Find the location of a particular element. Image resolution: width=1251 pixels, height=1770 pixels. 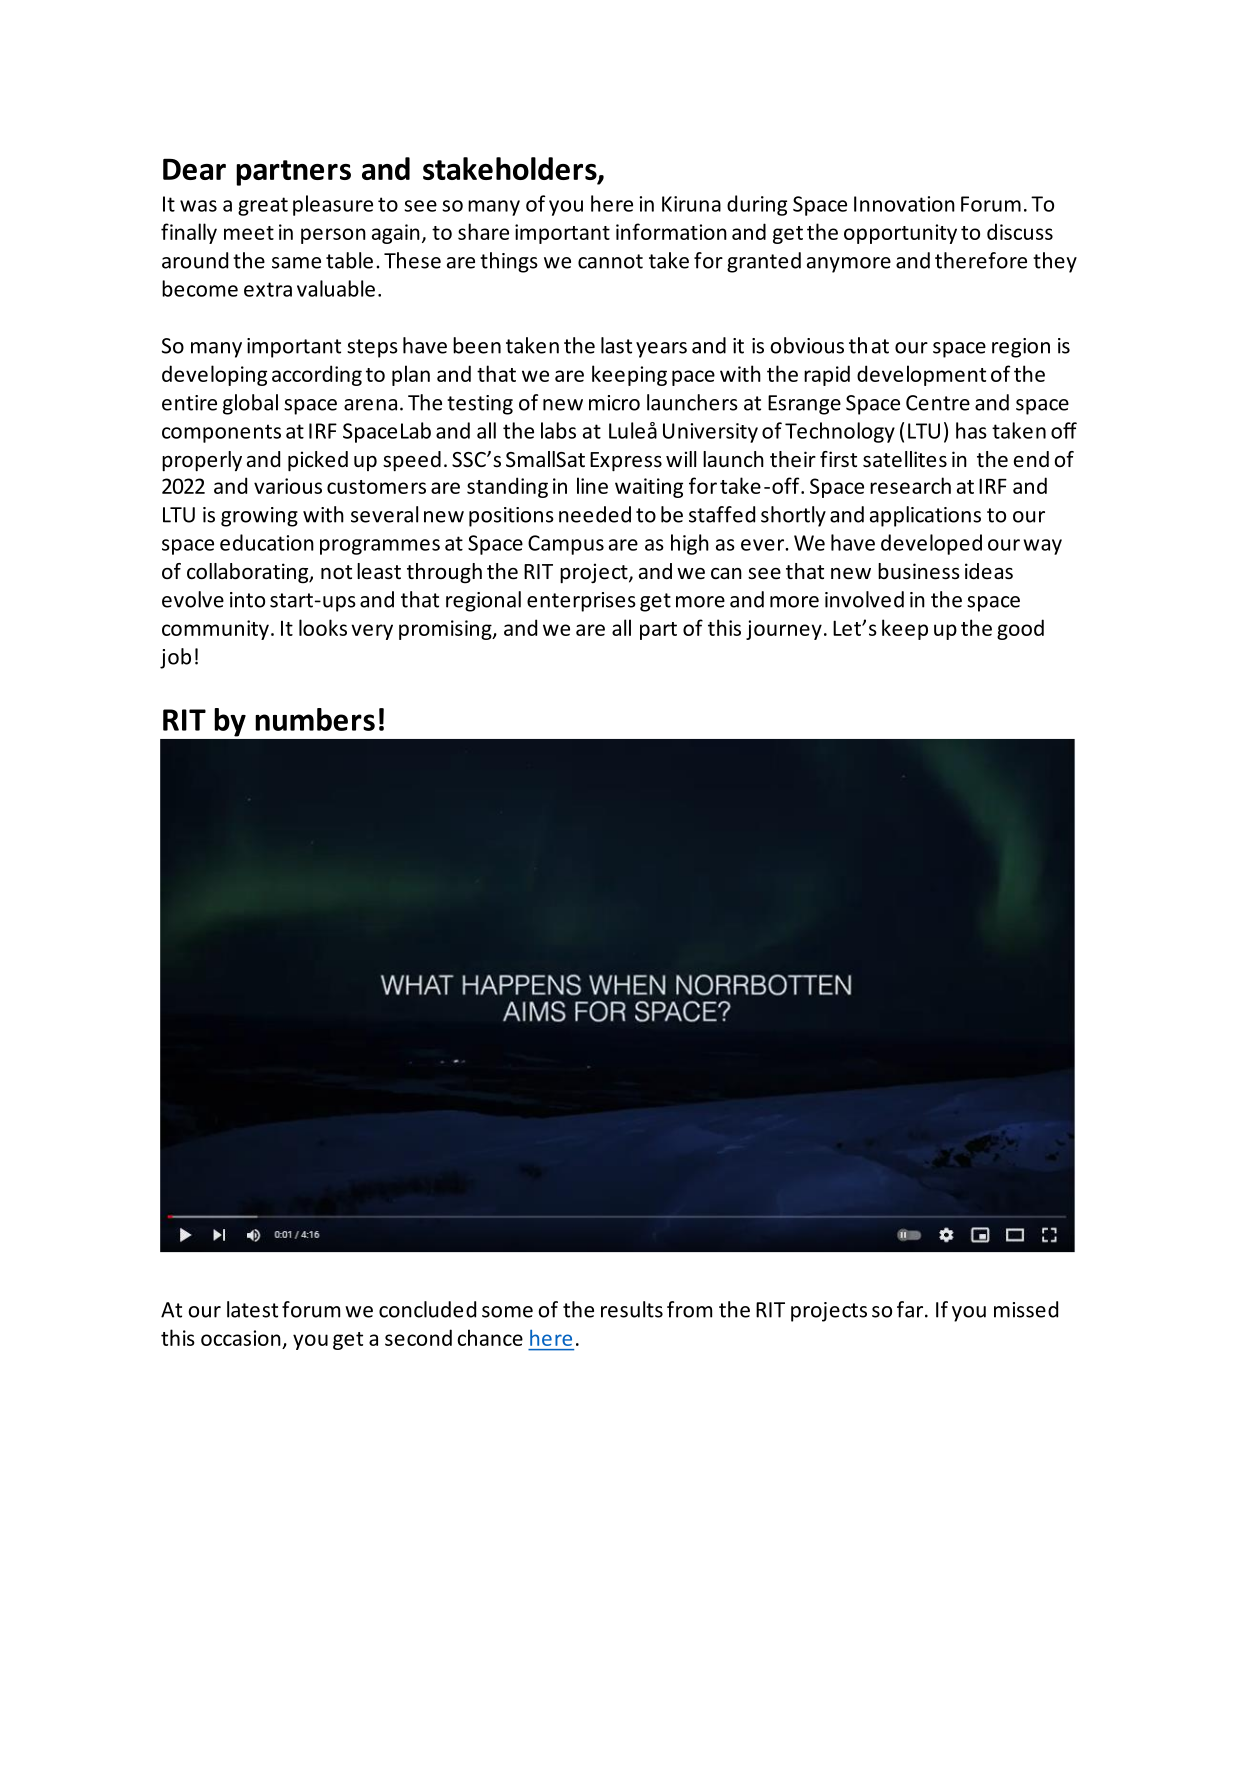

information is located at coordinates (671, 231).
